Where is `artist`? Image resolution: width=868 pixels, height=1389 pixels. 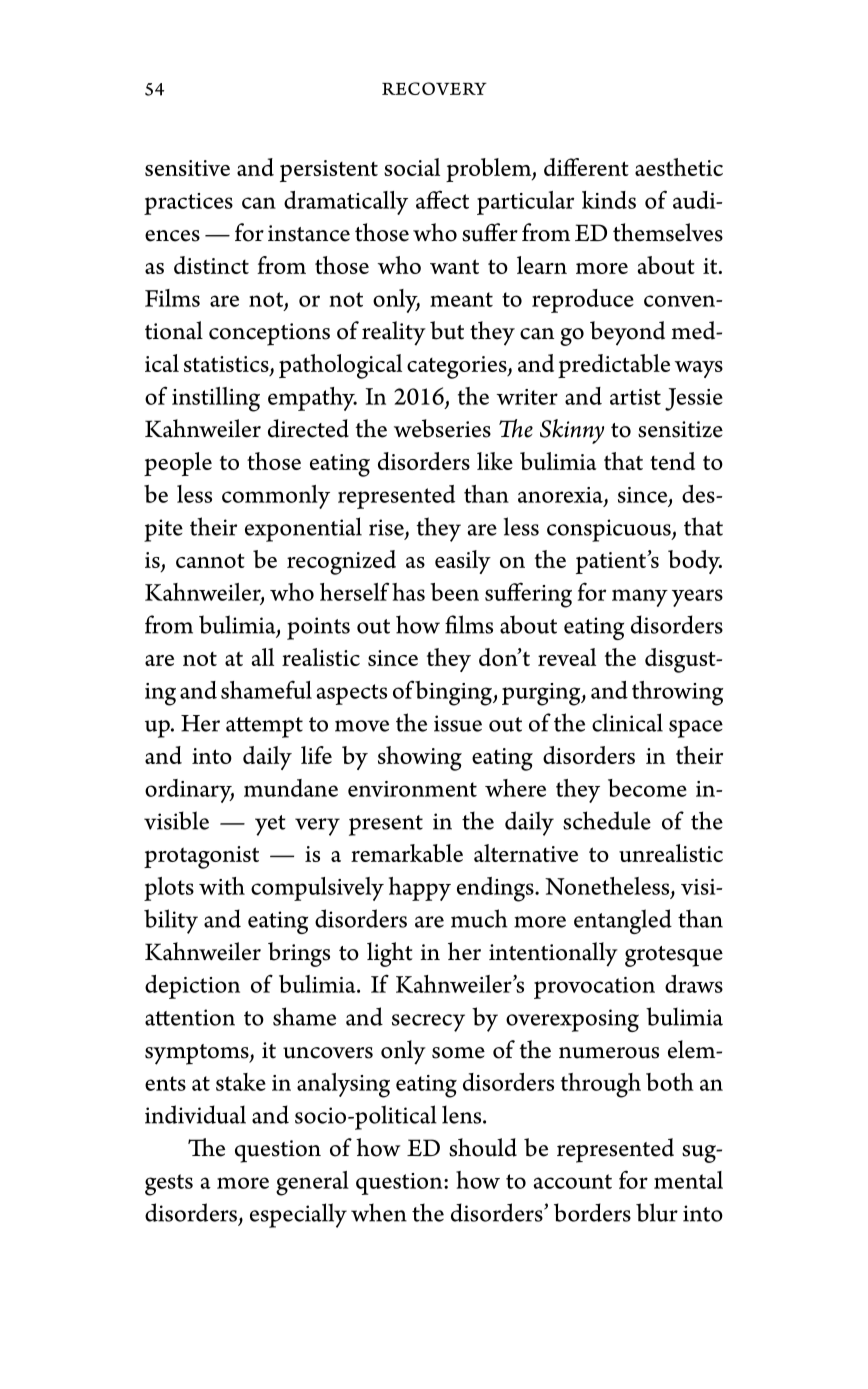
artist is located at coordinates (635, 397).
